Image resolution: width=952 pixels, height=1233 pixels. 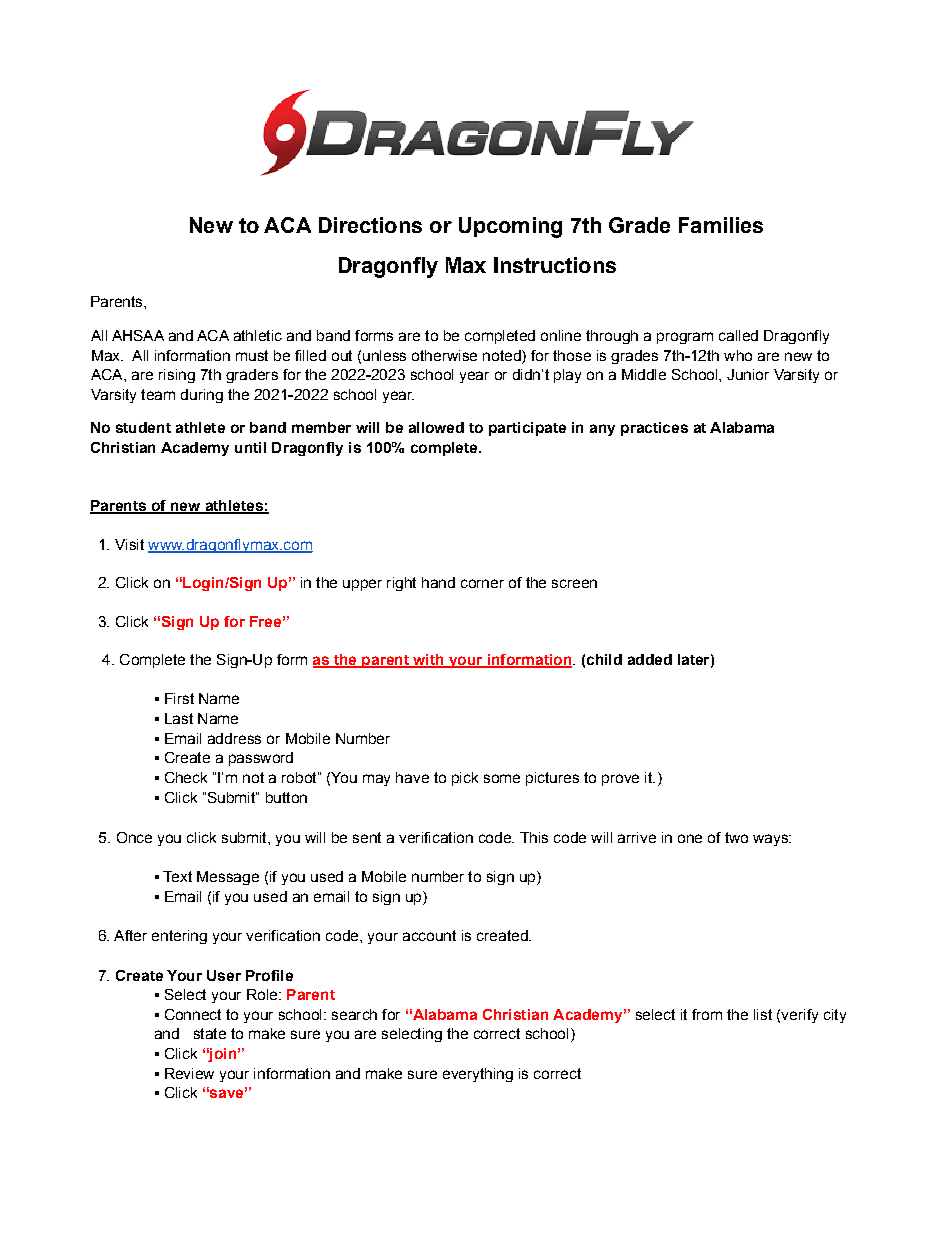 What do you see at coordinates (179, 698) in the image?
I see `First` at bounding box center [179, 698].
